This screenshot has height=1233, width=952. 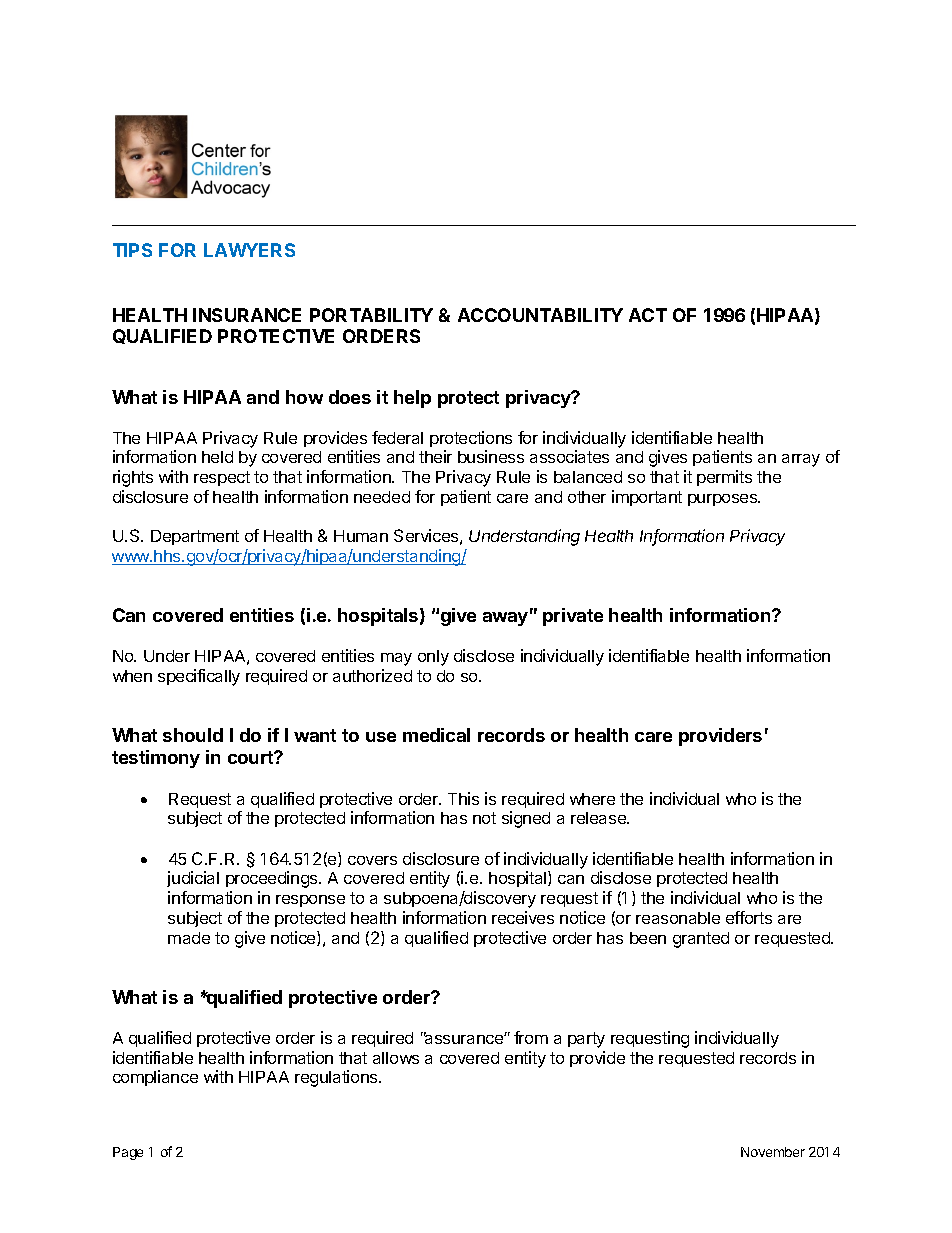 I want to click on ACCOUNTABILITY, so click(x=540, y=315).
